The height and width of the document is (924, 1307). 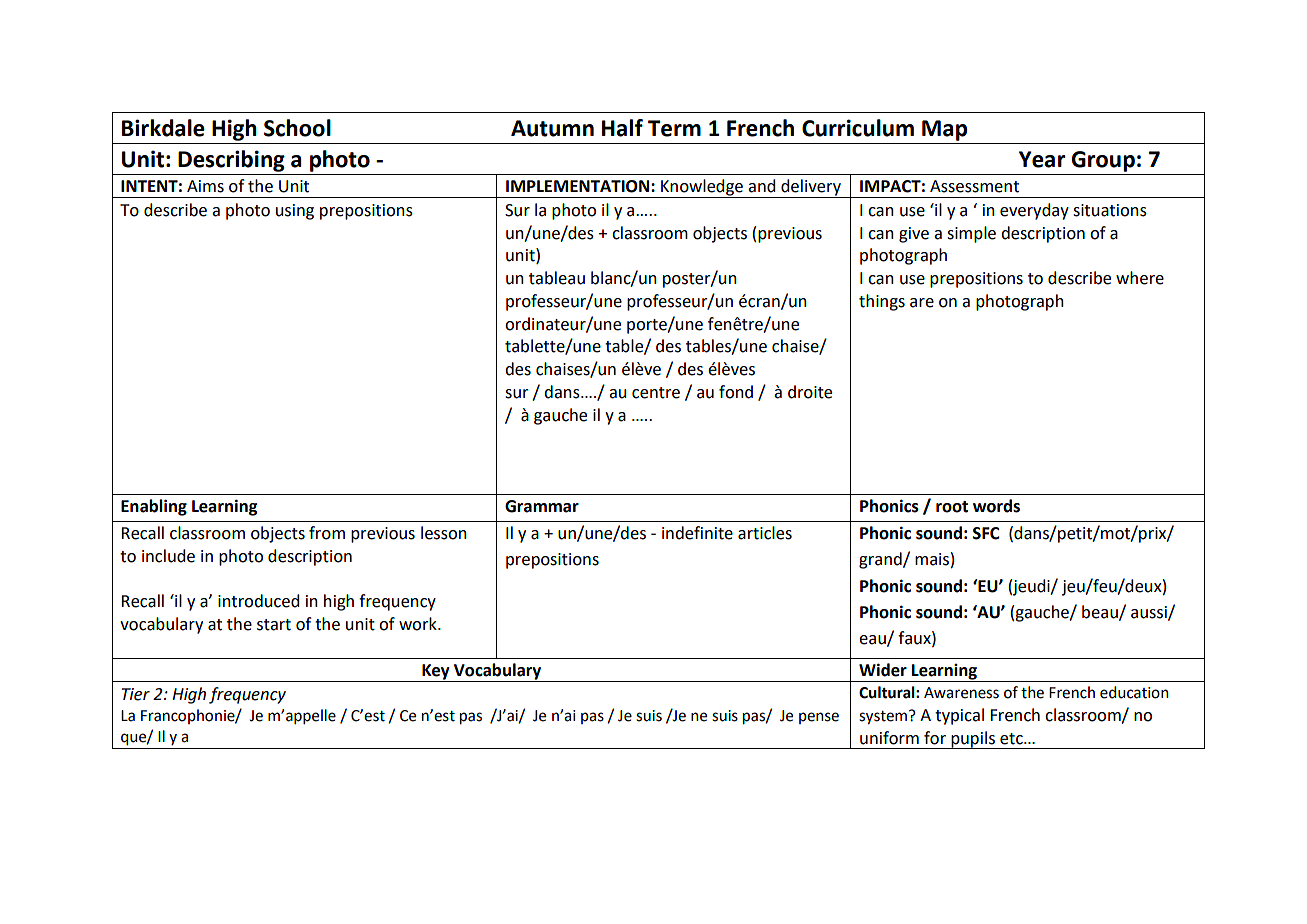 What do you see at coordinates (231, 161) in the document?
I see `Describing` at bounding box center [231, 161].
